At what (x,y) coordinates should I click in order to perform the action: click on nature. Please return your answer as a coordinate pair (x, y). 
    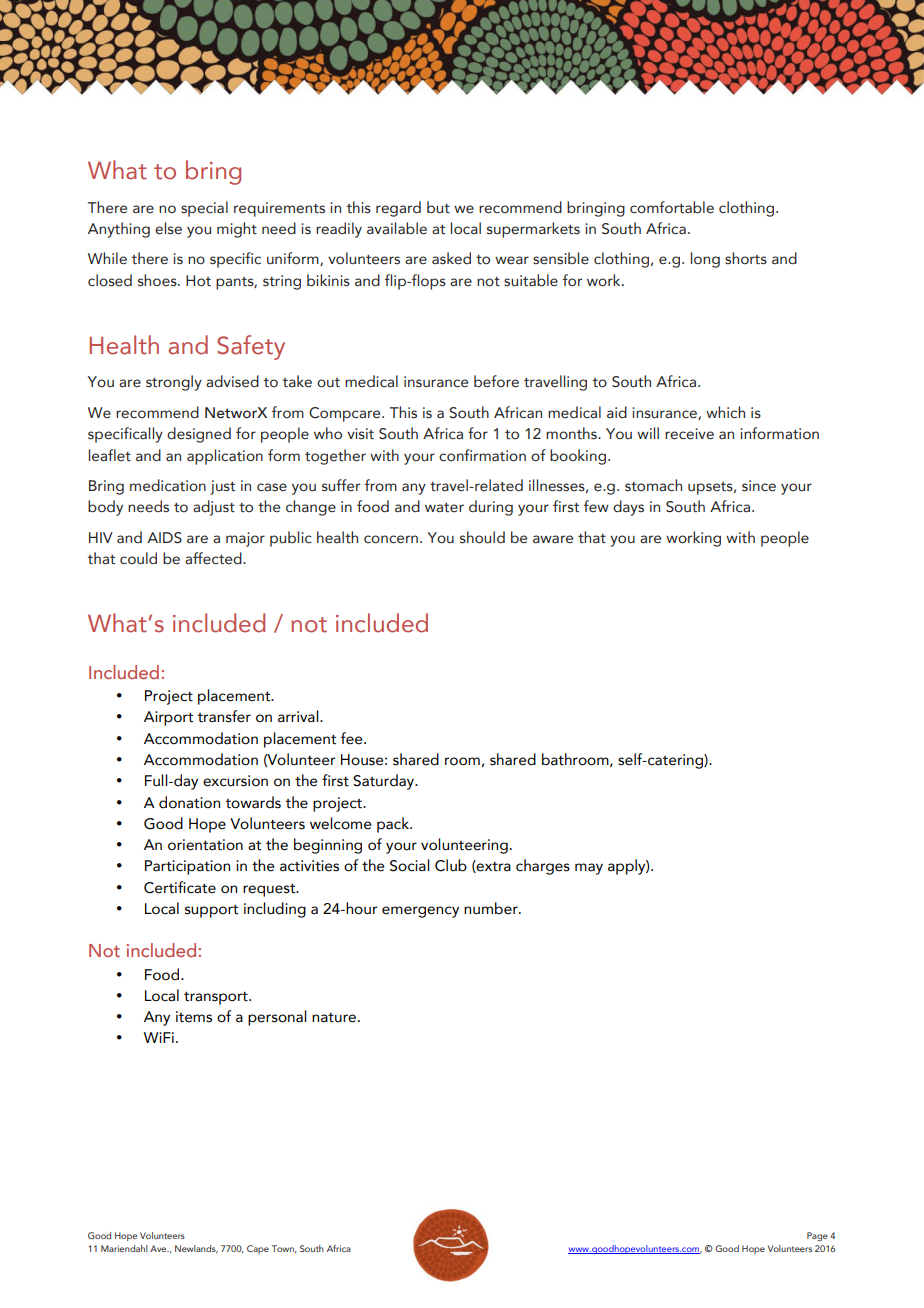
    Looking at the image, I should click on (334, 1017).
